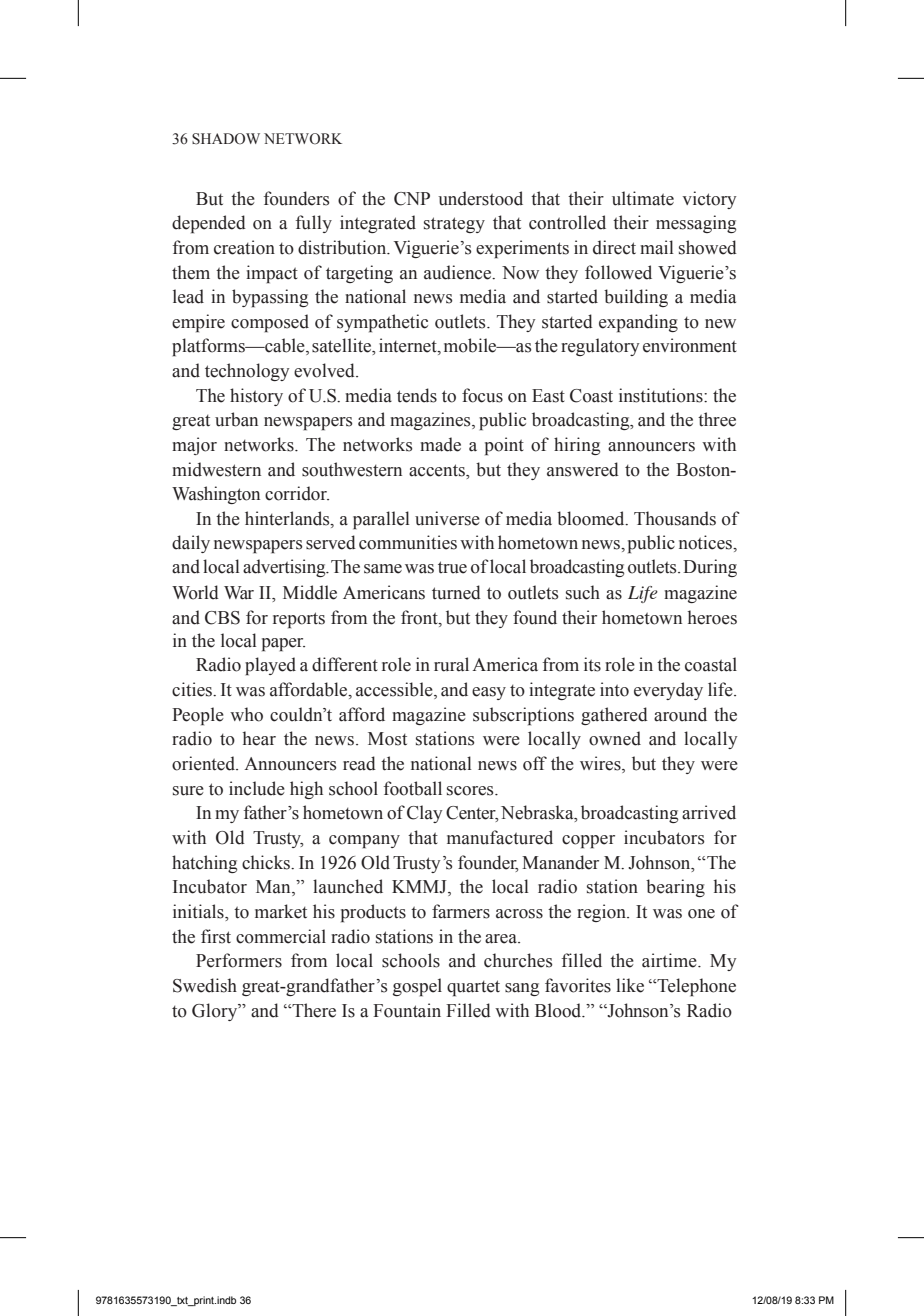 The height and width of the screenshot is (1316, 924). Describe the element at coordinates (480, 198) in the screenshot. I see `understood` at that location.
